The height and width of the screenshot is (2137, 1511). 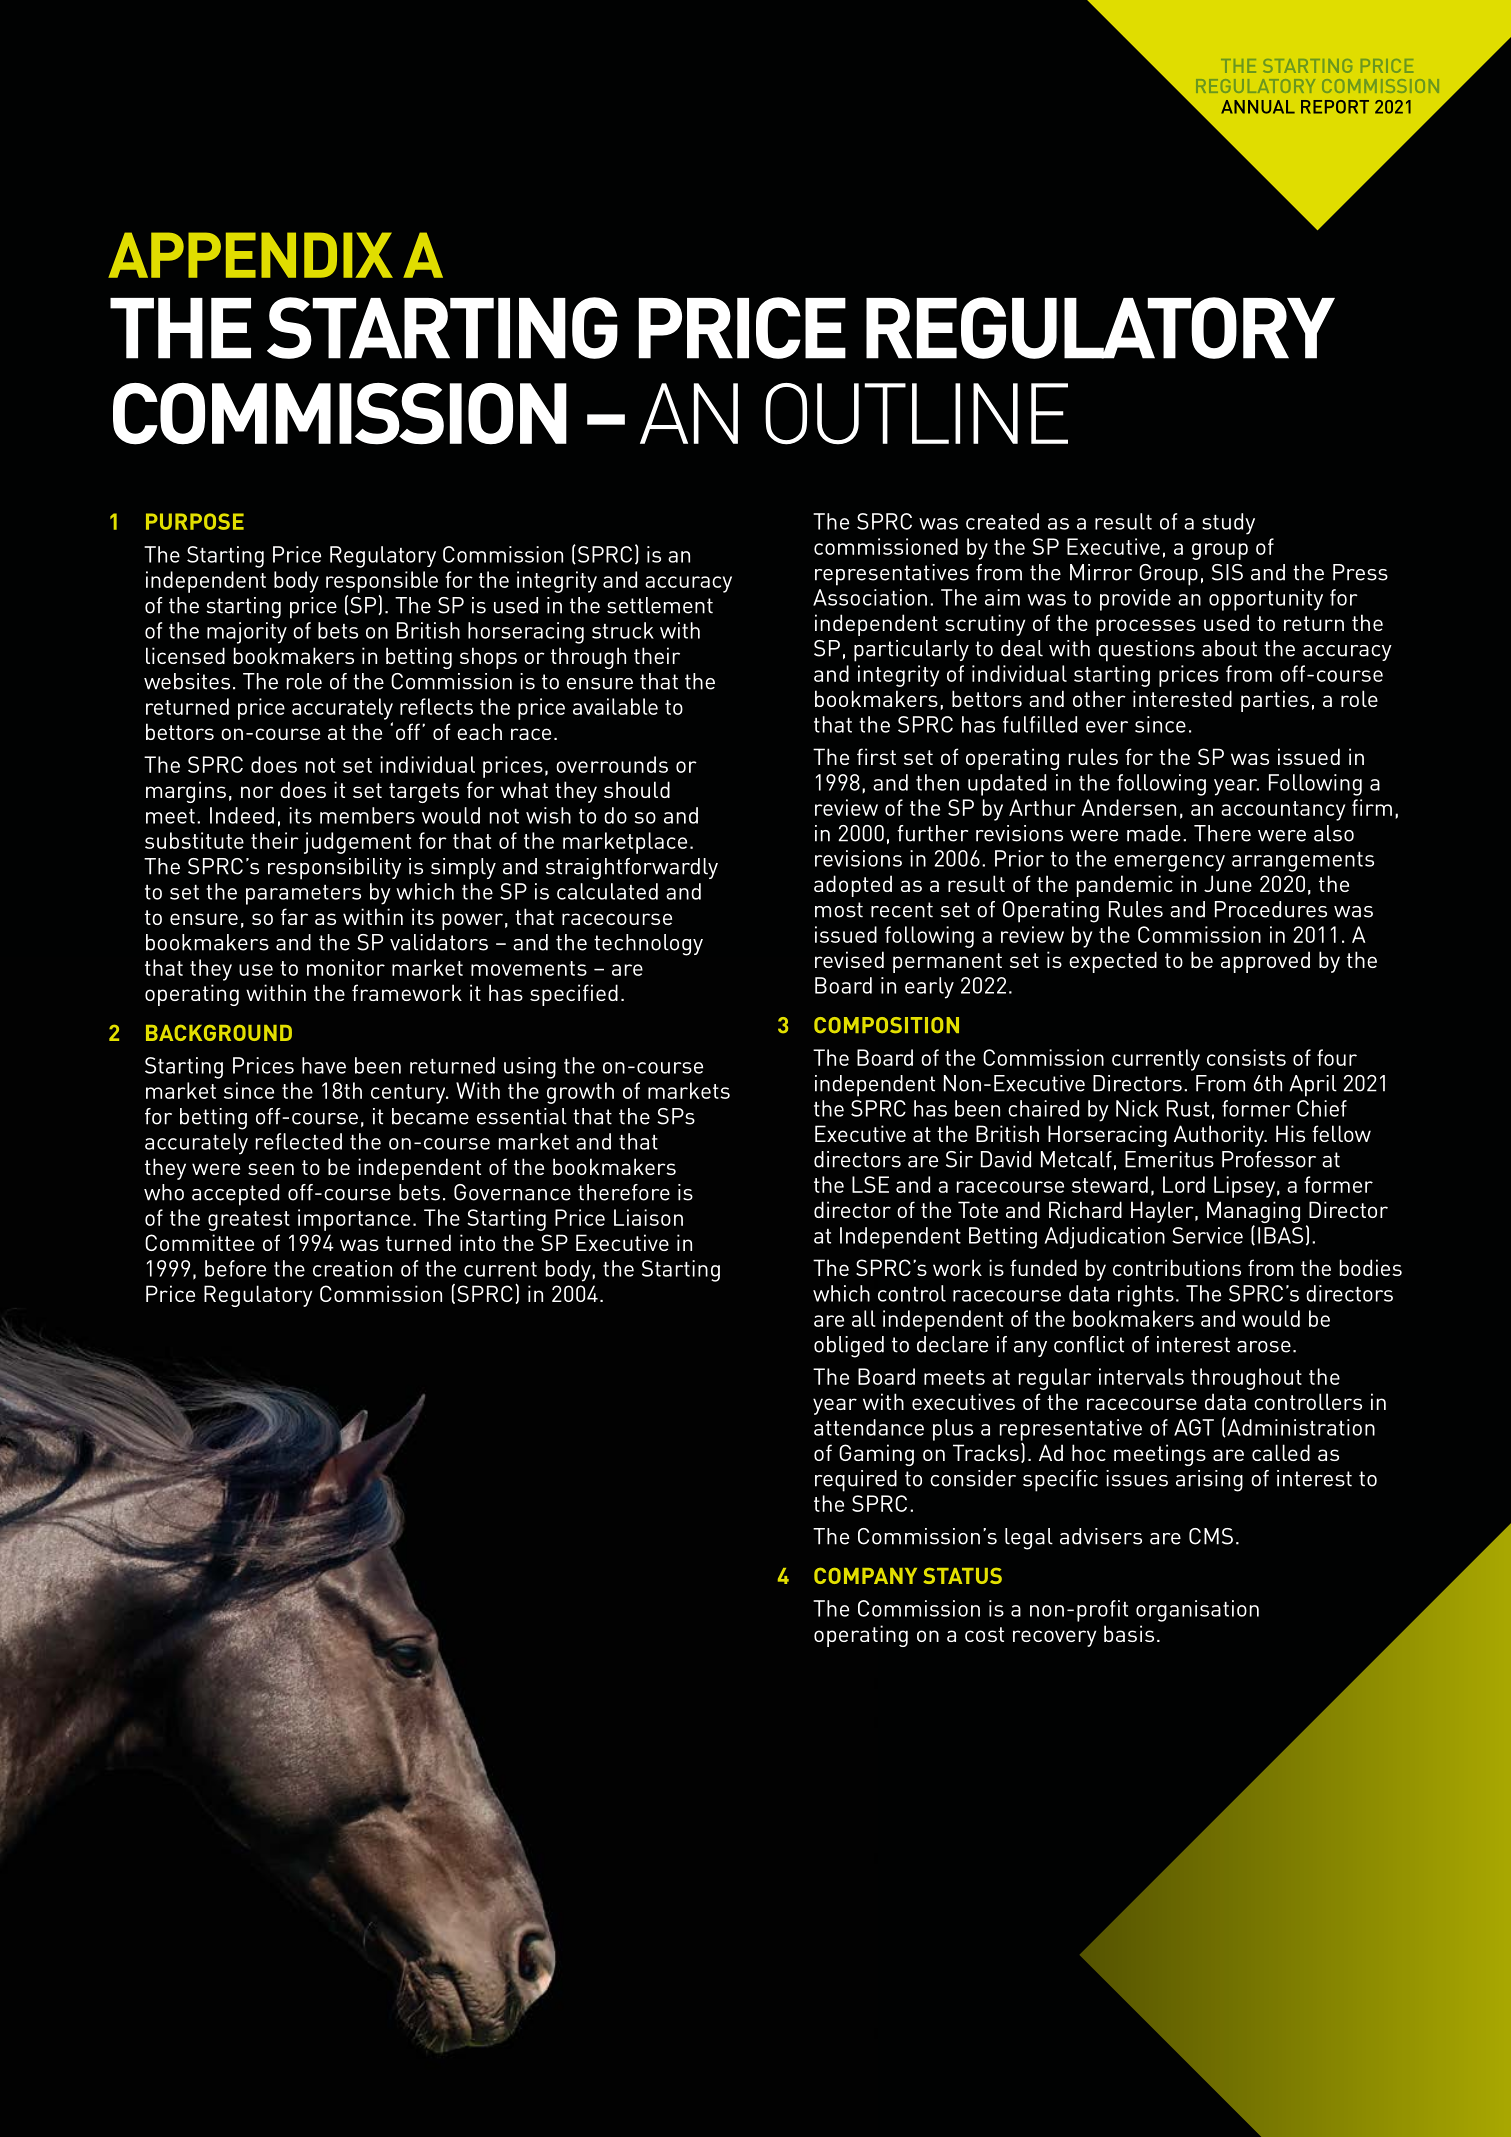 What do you see at coordinates (250, 255) in the screenshot?
I see `APPENDIX` at bounding box center [250, 255].
